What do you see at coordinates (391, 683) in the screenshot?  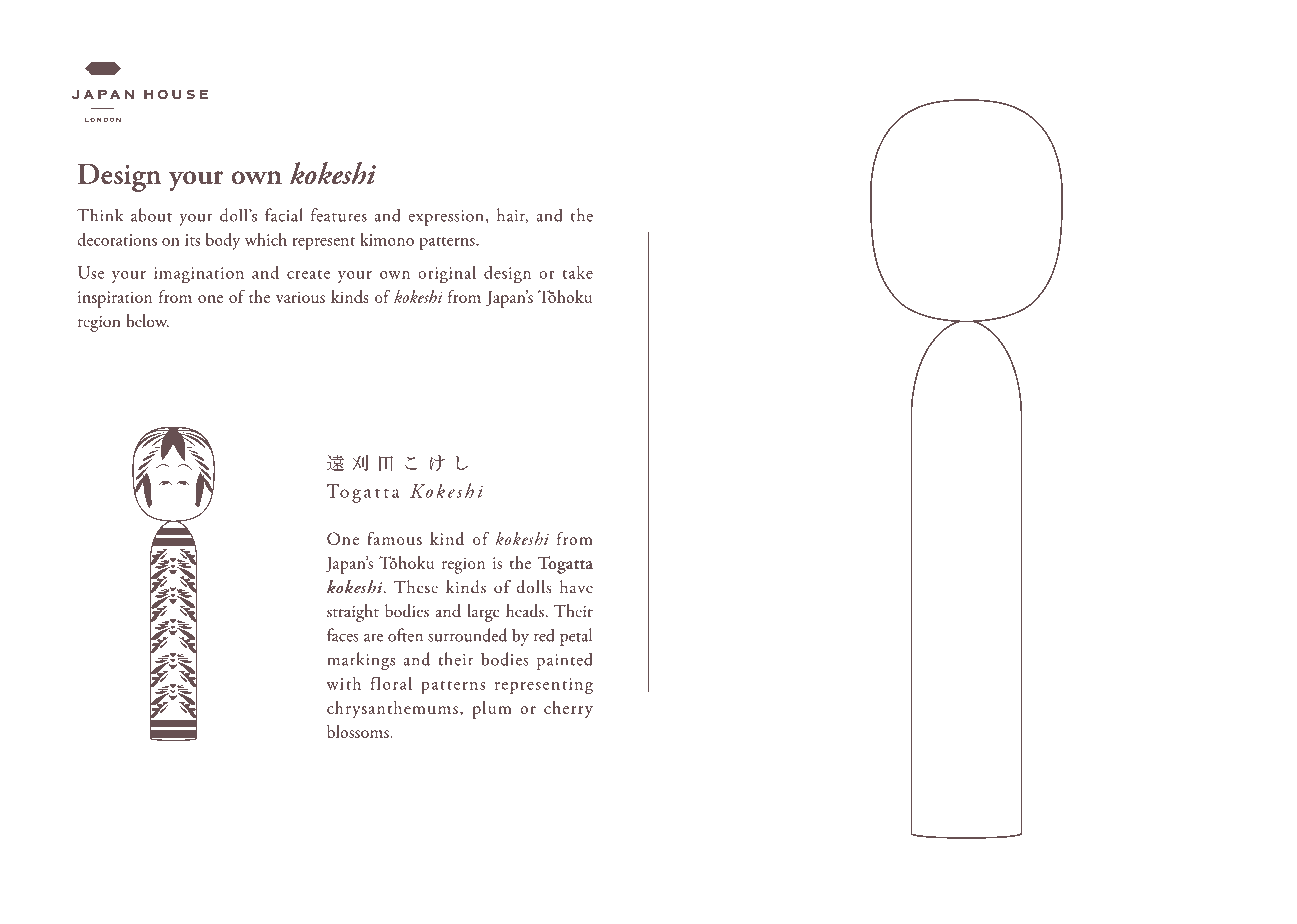 I see `floral` at bounding box center [391, 683].
